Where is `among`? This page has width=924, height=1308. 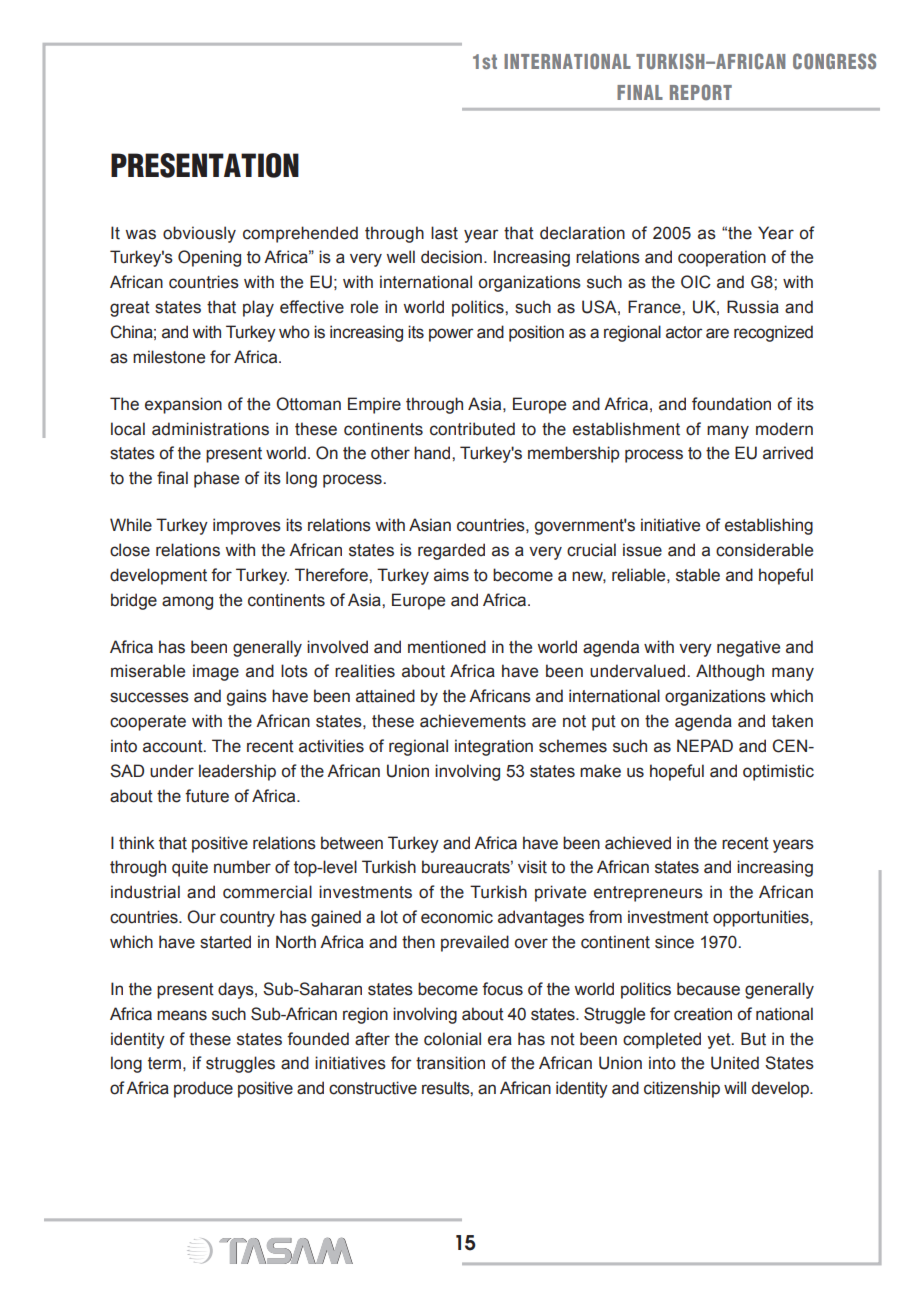 among is located at coordinates (187, 603).
